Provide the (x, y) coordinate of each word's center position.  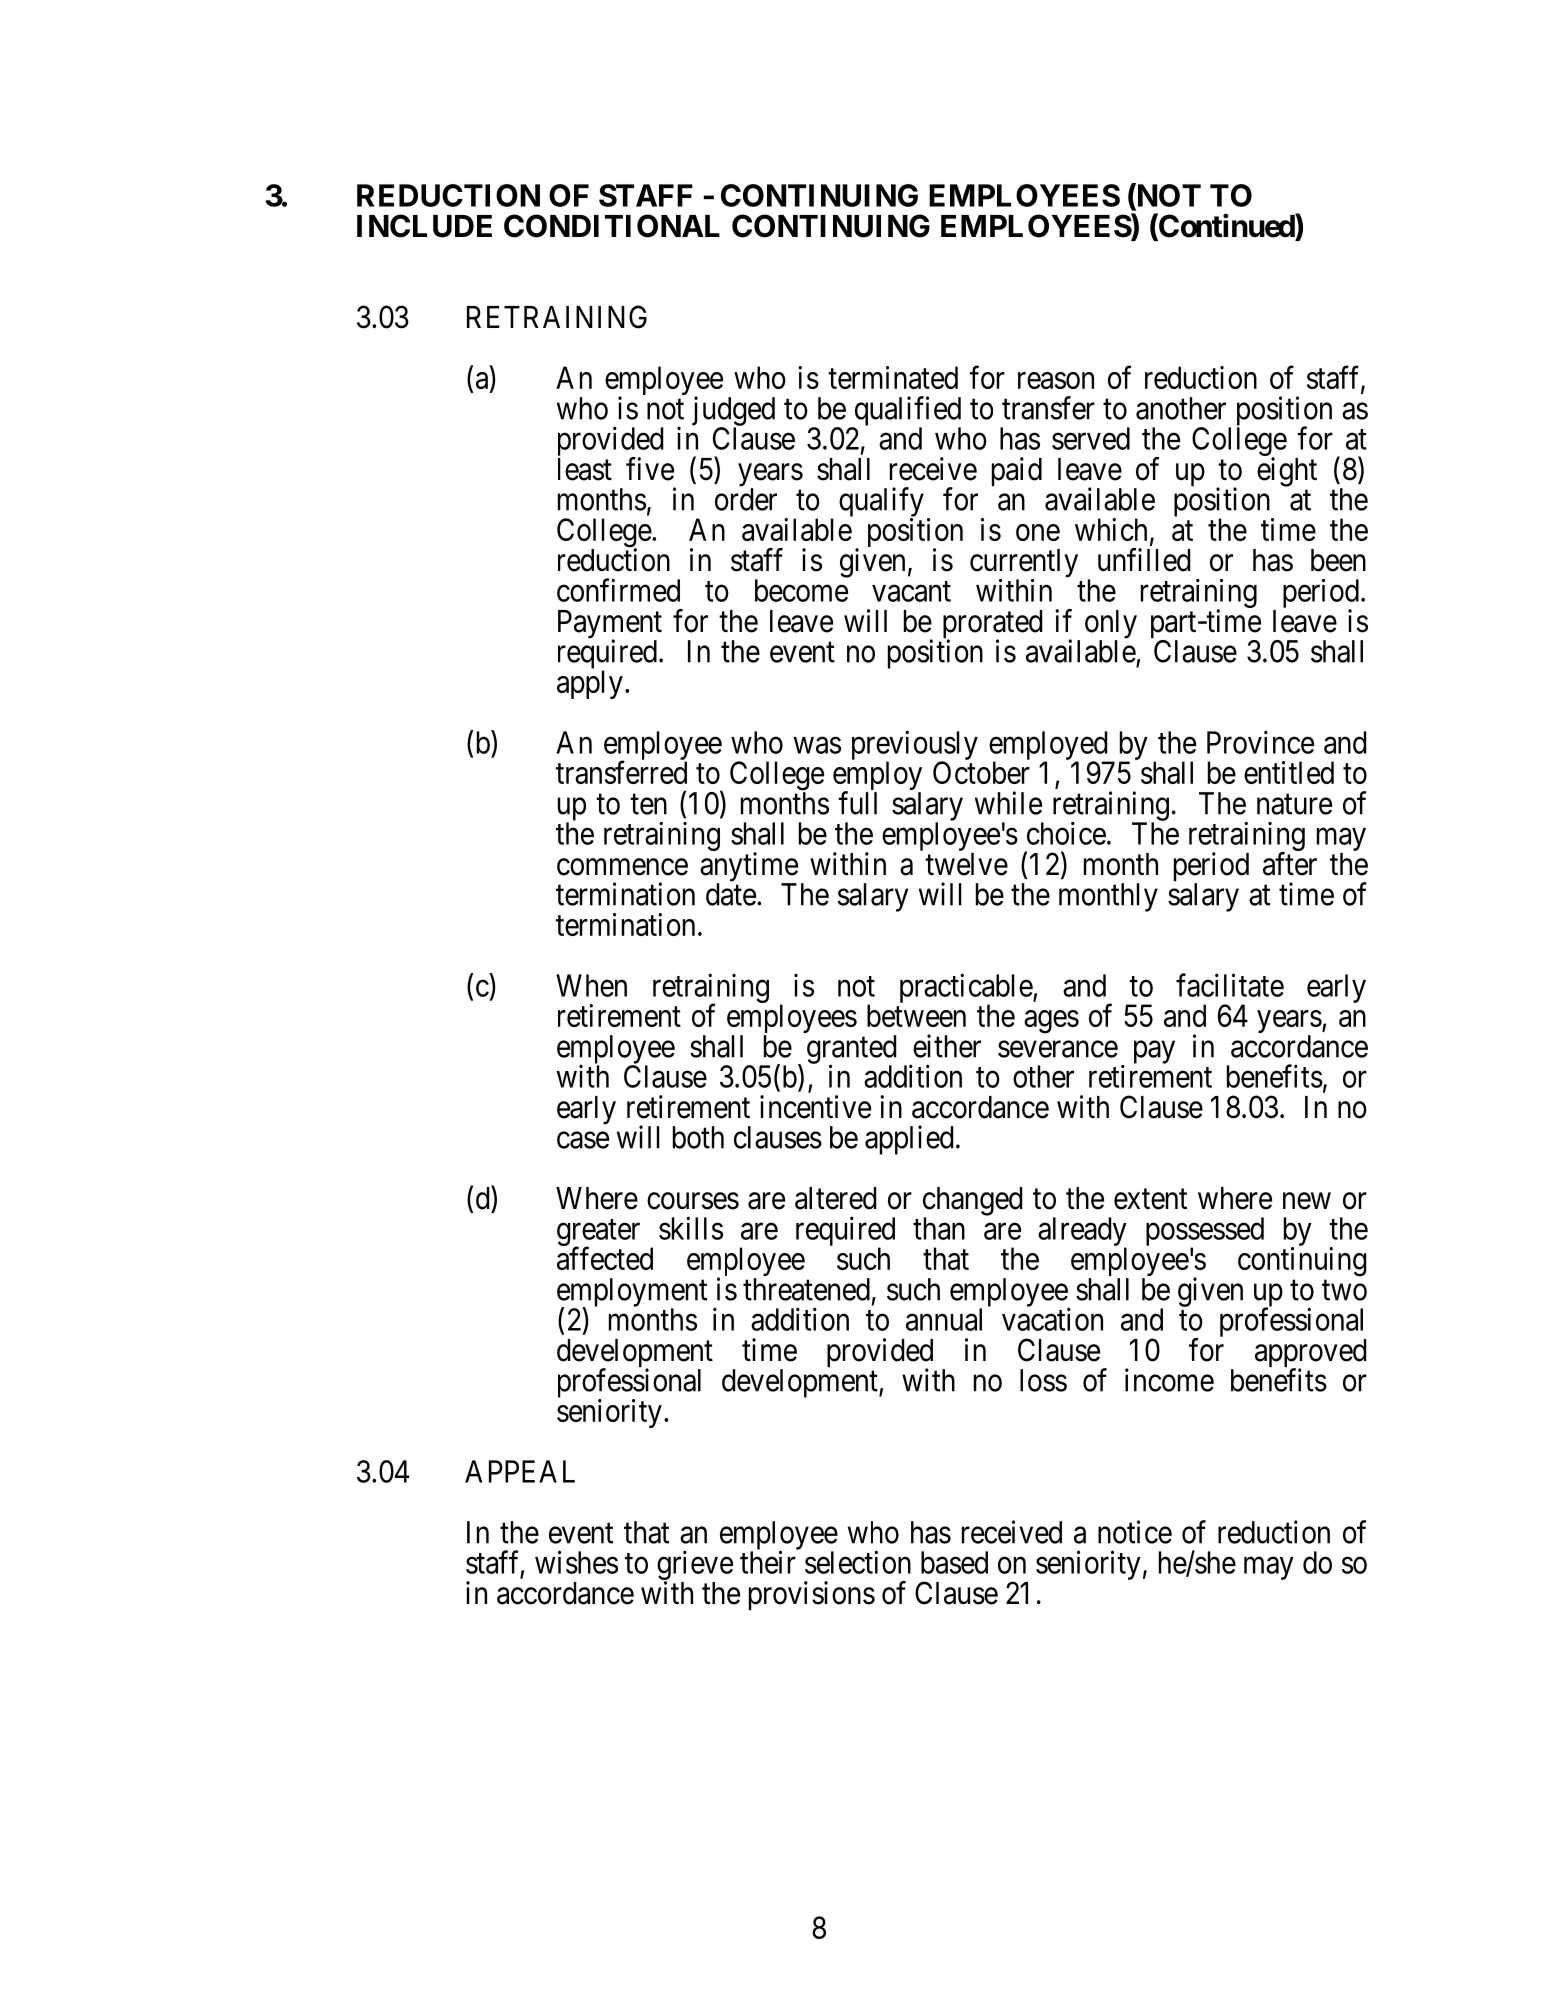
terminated (893, 377)
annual (944, 1319)
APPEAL (520, 1471)
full (857, 803)
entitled (1289, 772)
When (591, 985)
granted (851, 1050)
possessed (1205, 1232)
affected (605, 1258)
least (585, 469)
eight (1287, 472)
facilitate (1230, 985)
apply (590, 684)
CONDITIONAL (612, 226)
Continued (1226, 226)
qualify (881, 503)
